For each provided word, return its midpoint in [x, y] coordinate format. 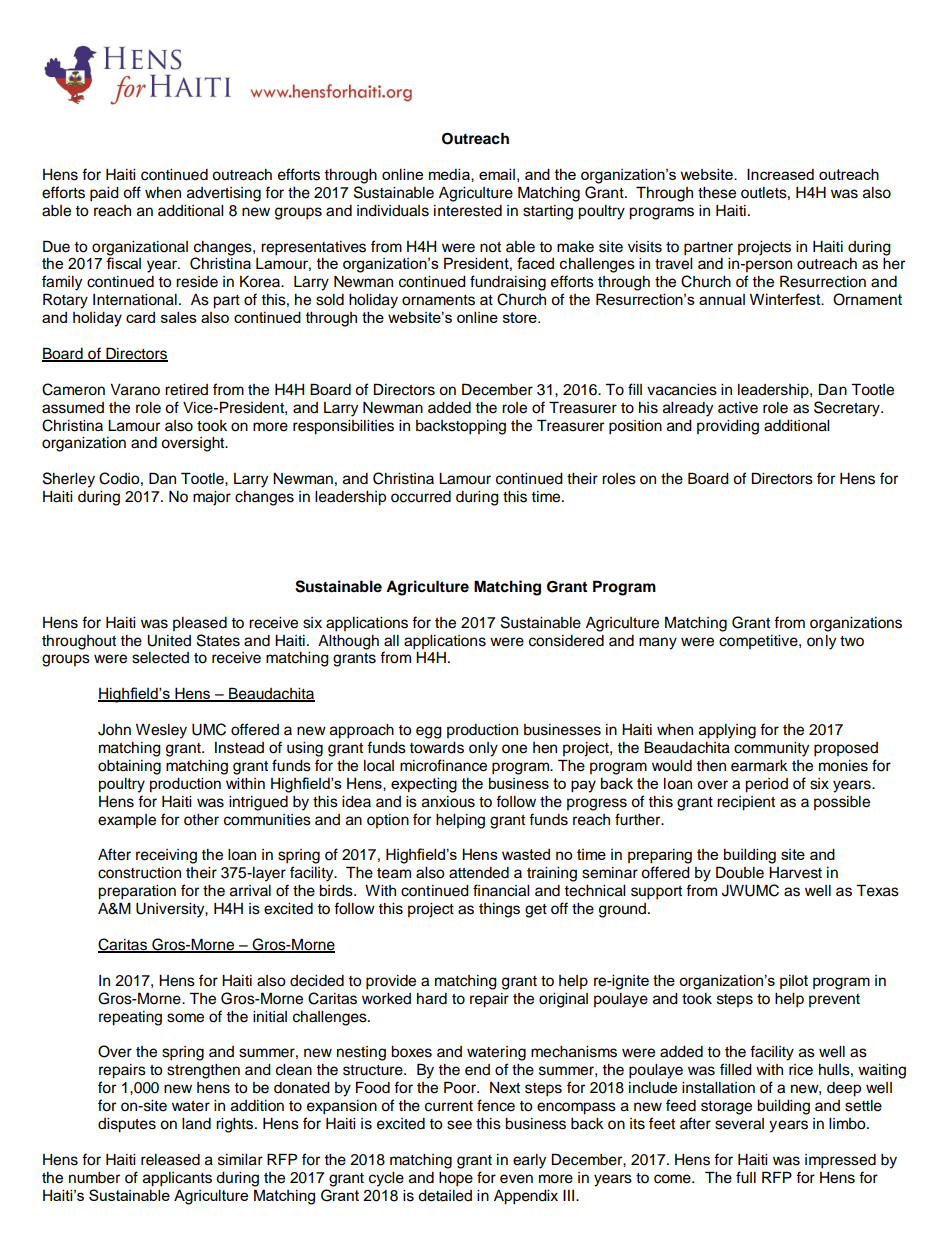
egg [429, 732]
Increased [780, 174]
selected [160, 658]
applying [727, 731]
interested [468, 211]
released [170, 1160]
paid [104, 194]
